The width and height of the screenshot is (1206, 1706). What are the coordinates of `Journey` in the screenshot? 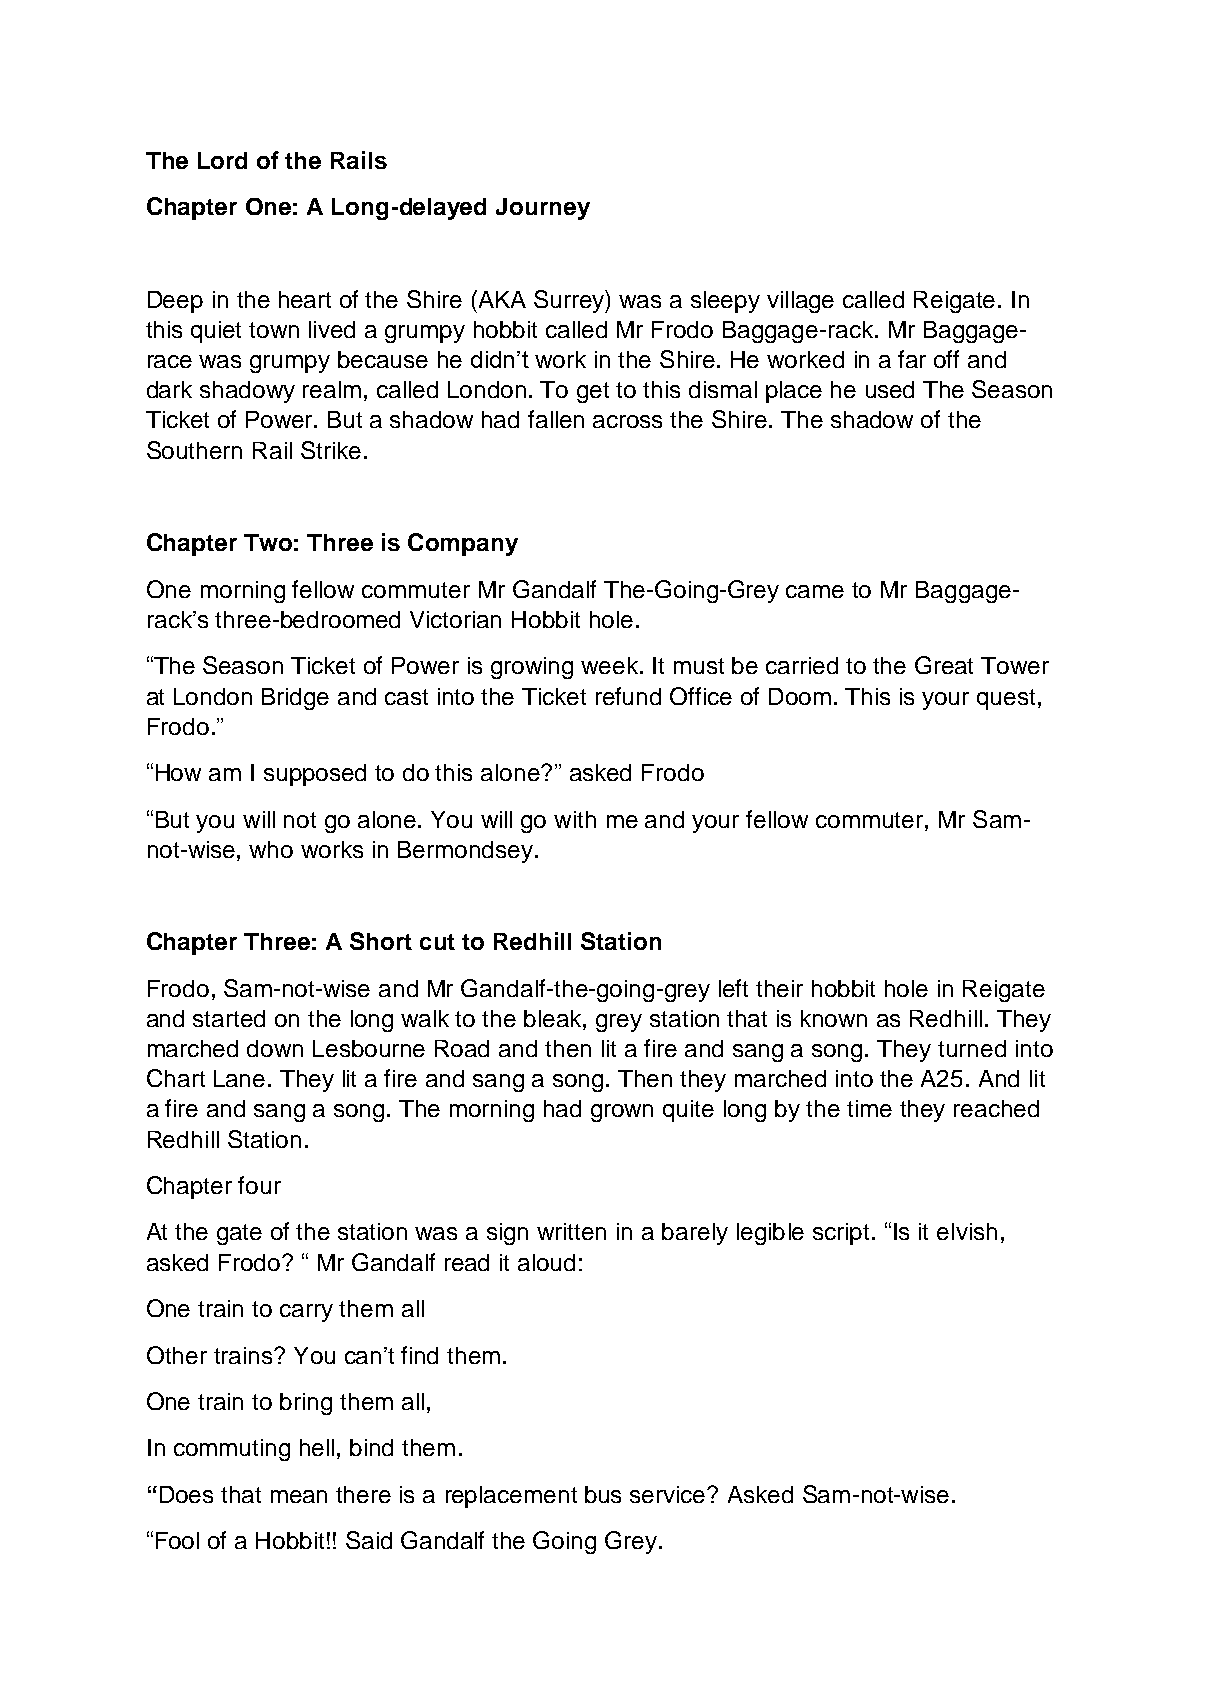 It's located at (543, 209).
